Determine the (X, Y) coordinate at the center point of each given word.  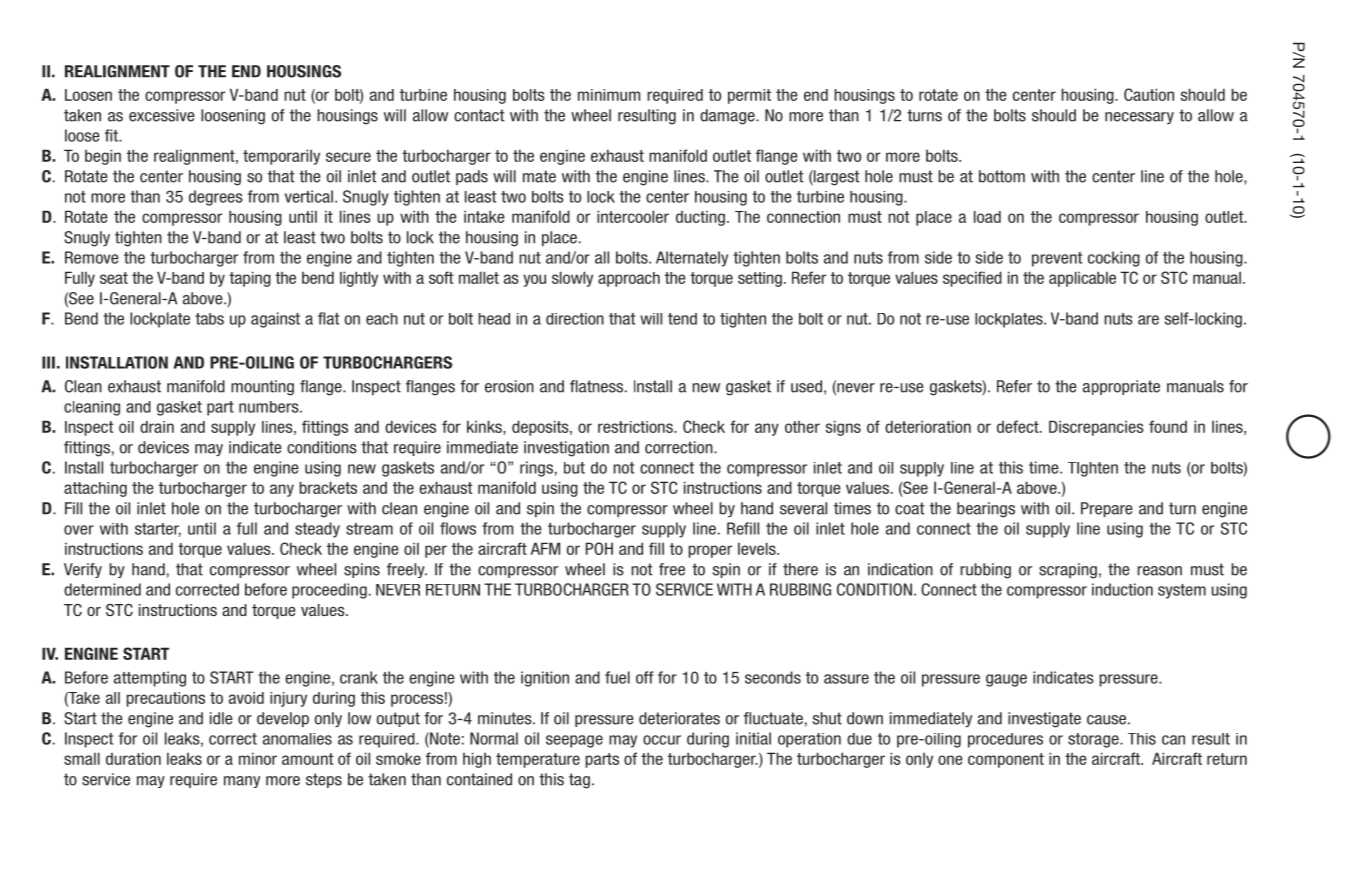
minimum (609, 95)
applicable (1082, 279)
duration (133, 758)
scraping (1068, 571)
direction (575, 319)
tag (579, 781)
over (79, 530)
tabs (209, 319)
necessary (1139, 118)
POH (599, 548)
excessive (162, 115)
